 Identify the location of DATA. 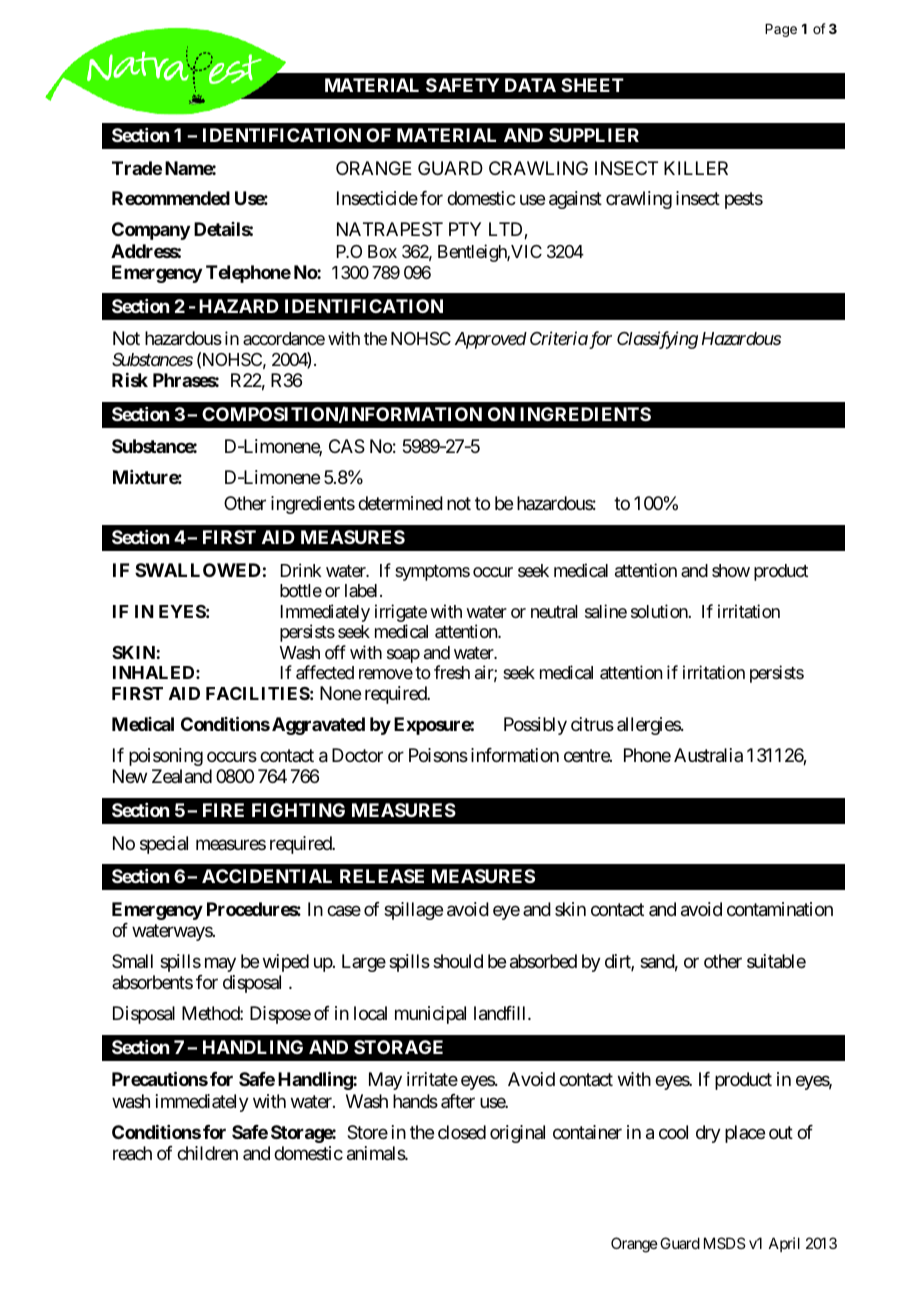
(530, 85).
